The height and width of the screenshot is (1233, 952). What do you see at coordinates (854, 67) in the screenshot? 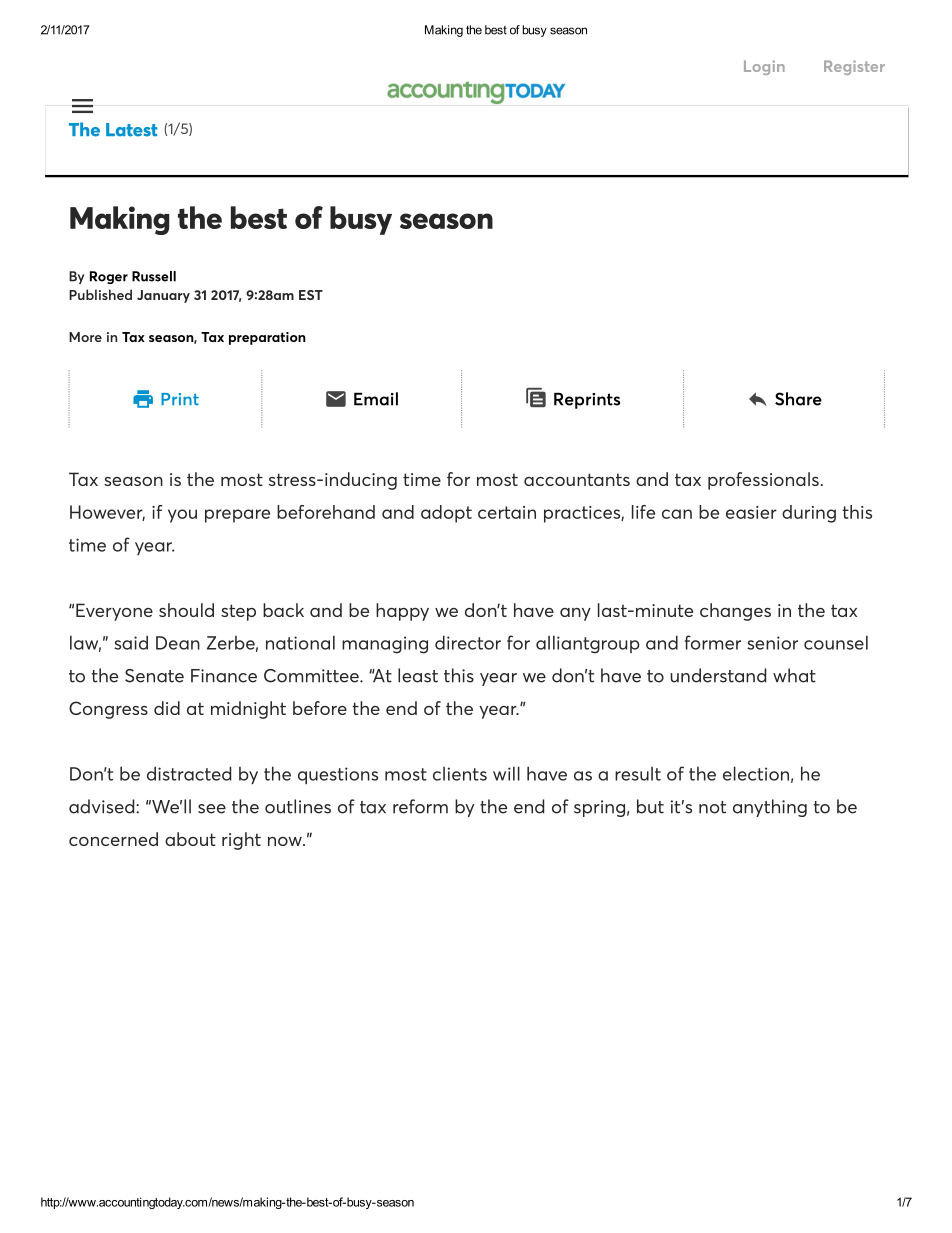
I see `Register` at bounding box center [854, 67].
